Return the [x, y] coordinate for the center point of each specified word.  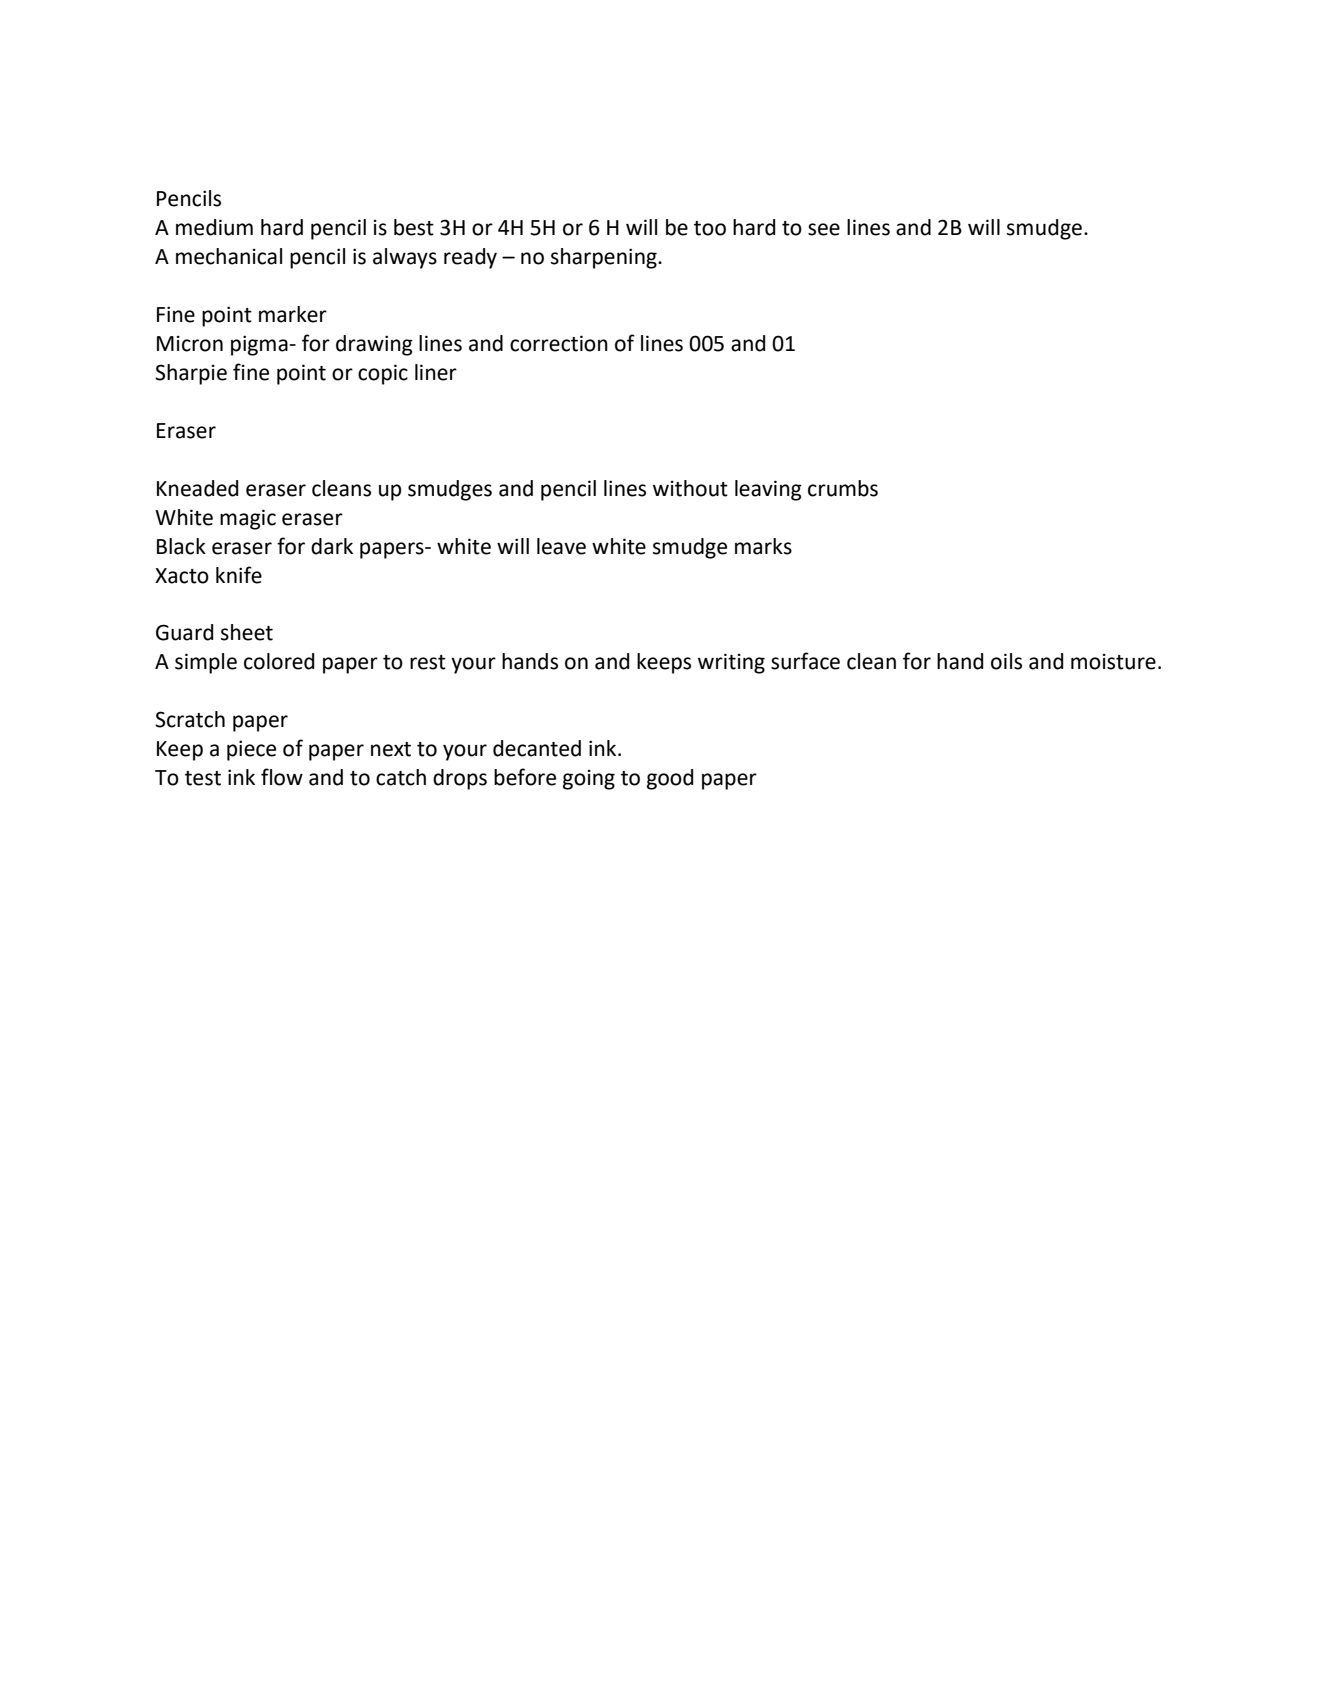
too [710, 228]
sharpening [605, 258]
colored [279, 661]
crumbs [843, 488]
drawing [374, 345]
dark [332, 546]
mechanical [229, 256]
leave [561, 546]
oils [1006, 661]
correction [559, 343]
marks [763, 546]
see [824, 229]
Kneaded [198, 488]
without [690, 488]
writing [731, 663]
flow [282, 777]
